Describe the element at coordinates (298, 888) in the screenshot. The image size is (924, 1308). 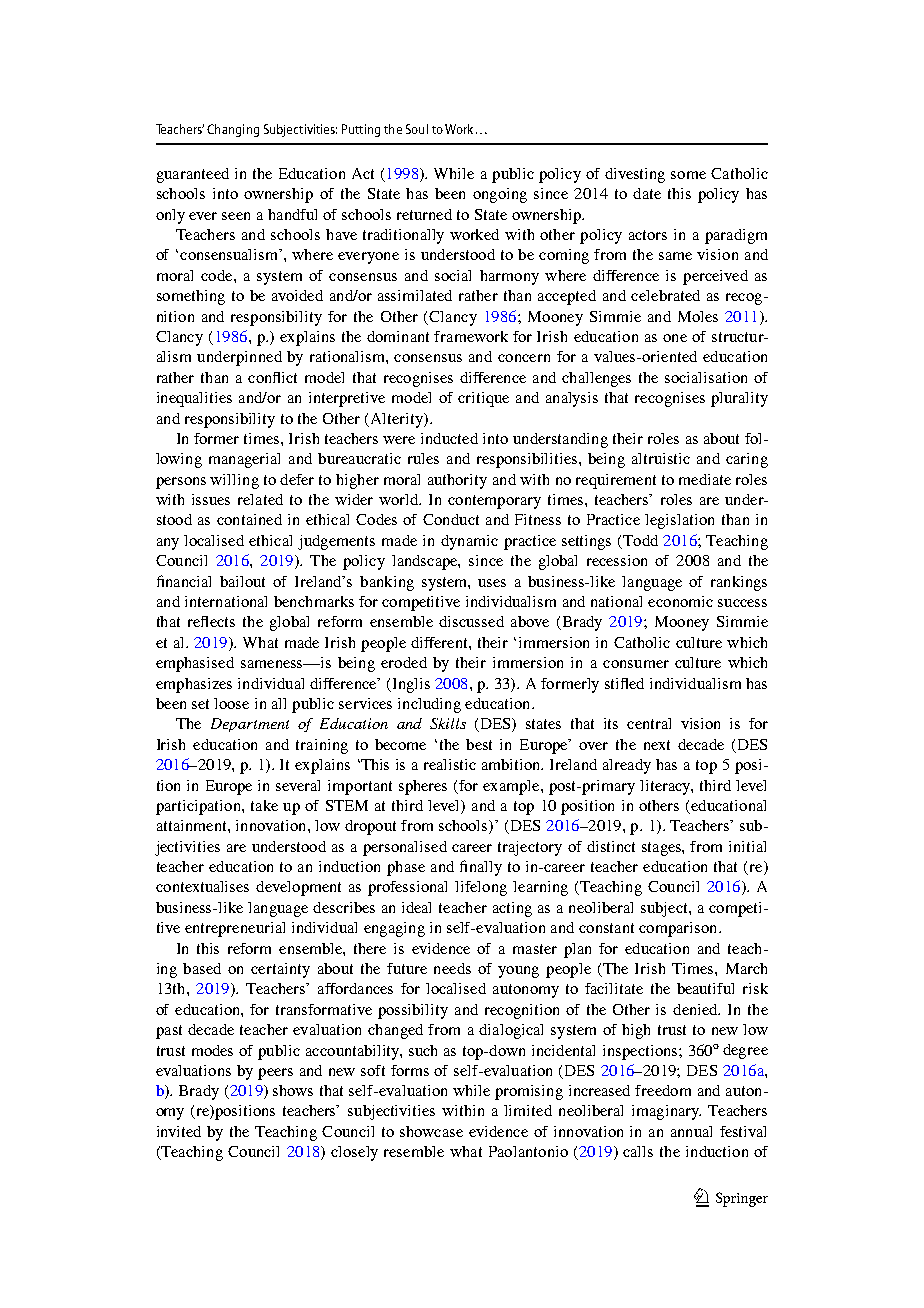
I see `development` at that location.
